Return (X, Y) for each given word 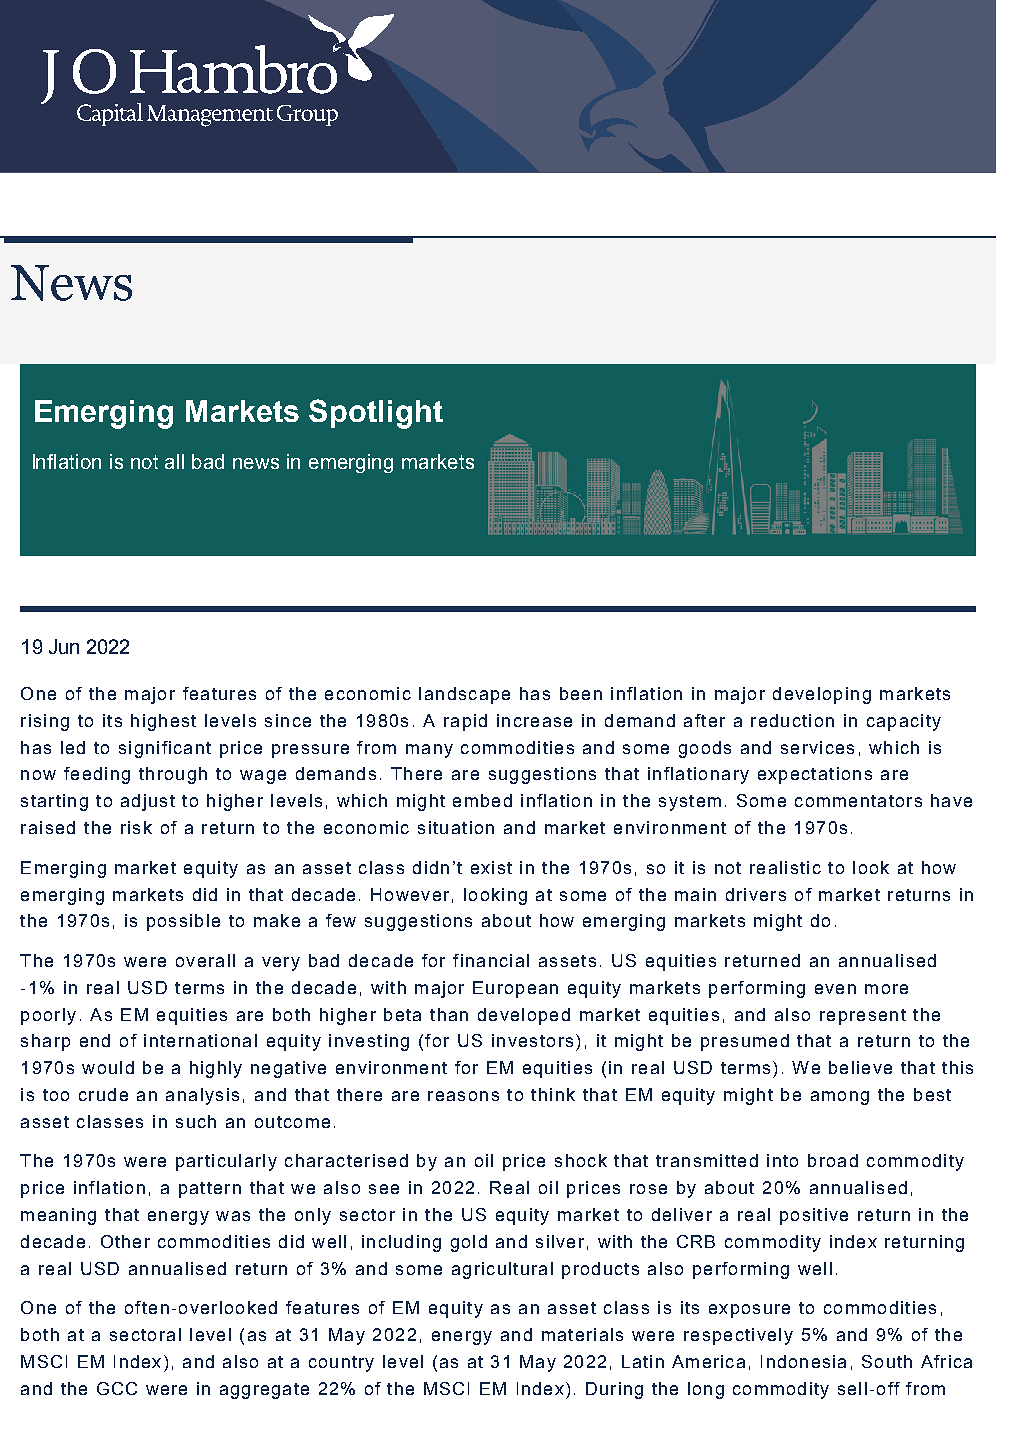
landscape (464, 695)
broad (833, 1160)
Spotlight (376, 414)
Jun (64, 646)
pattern (210, 1190)
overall (205, 960)
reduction (792, 720)
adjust (148, 802)
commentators (858, 801)
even (835, 989)
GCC (117, 1388)
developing (822, 695)
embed (482, 800)
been (581, 693)
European (515, 989)
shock (581, 1160)
